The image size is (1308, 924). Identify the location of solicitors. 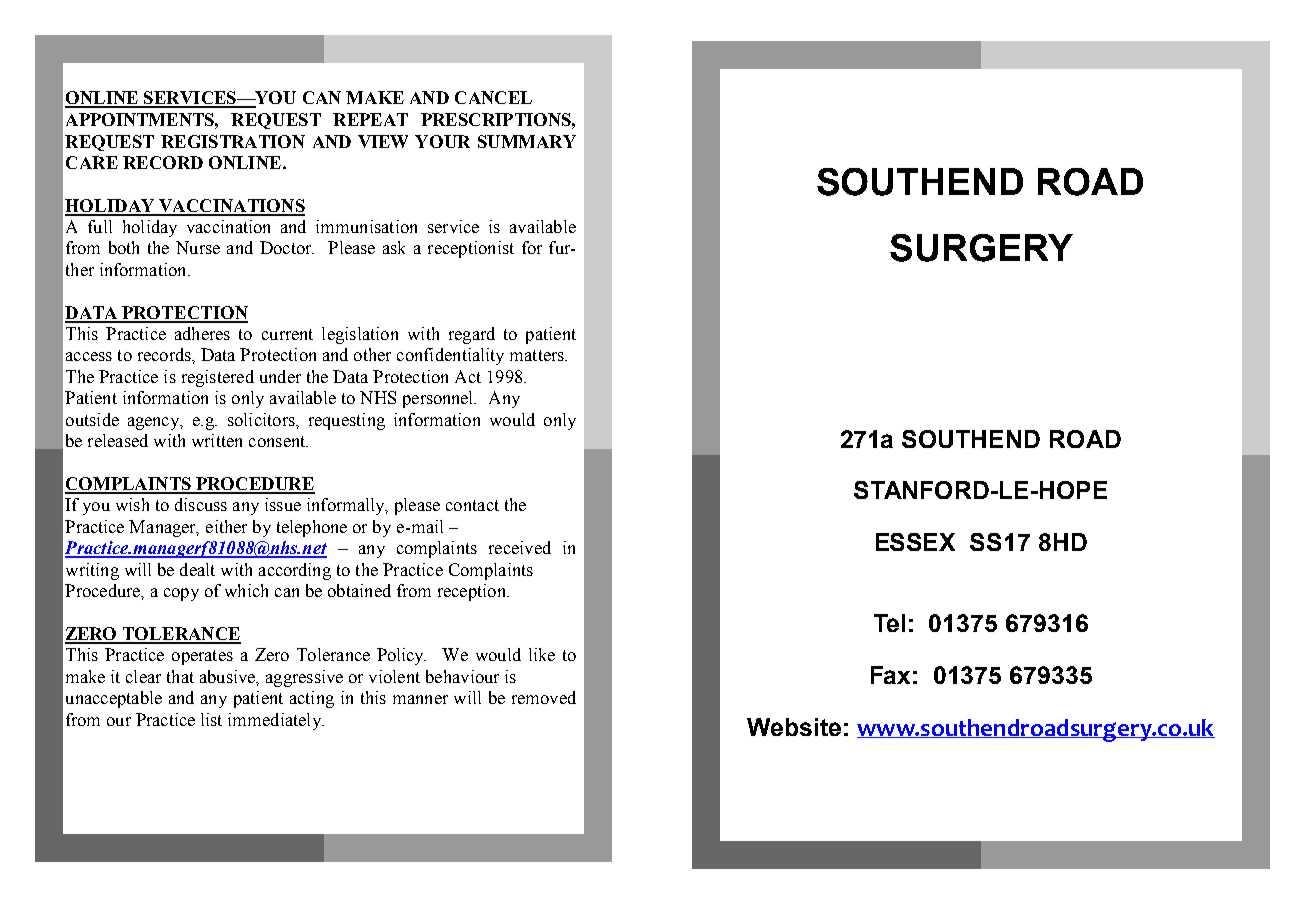
(262, 419).
